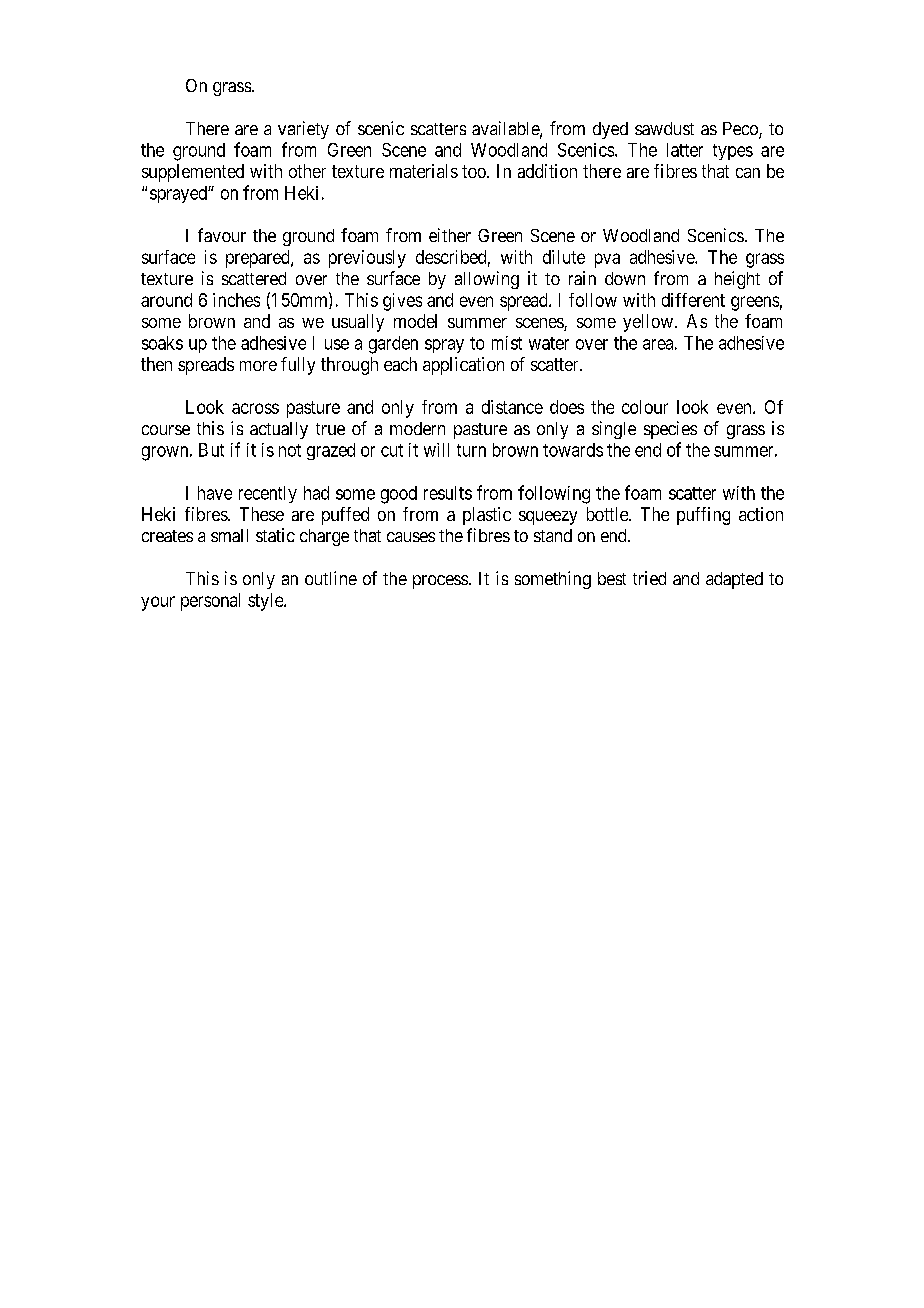  What do you see at coordinates (475, 171) in the screenshot?
I see `too` at bounding box center [475, 171].
